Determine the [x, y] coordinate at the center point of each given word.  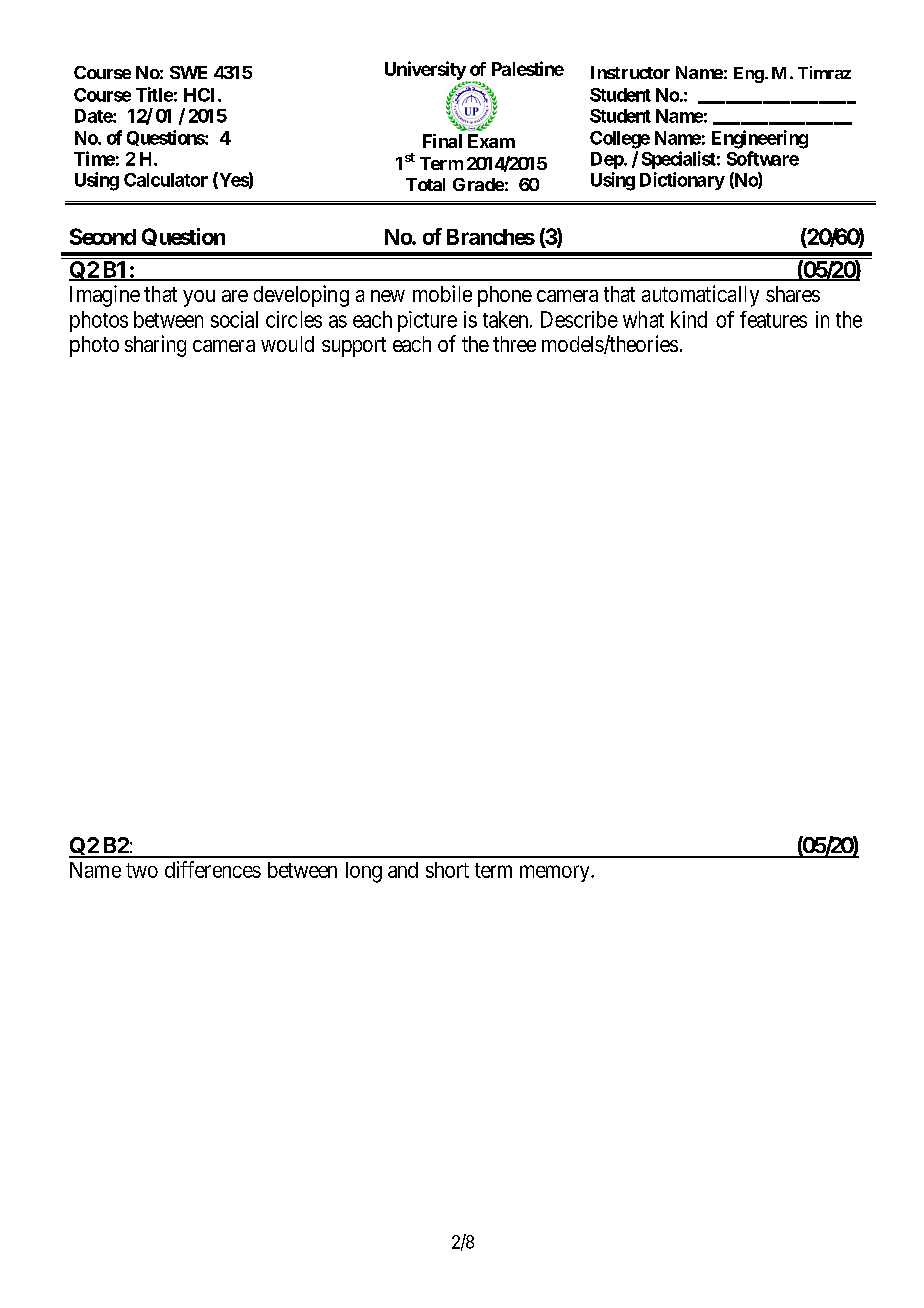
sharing [155, 346]
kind [689, 319]
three [514, 344]
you [199, 298]
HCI [201, 95]
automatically [700, 296]
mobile [442, 293]
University [426, 71]
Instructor [630, 72]
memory [556, 873]
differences [213, 869]
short [447, 870]
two [142, 870]
